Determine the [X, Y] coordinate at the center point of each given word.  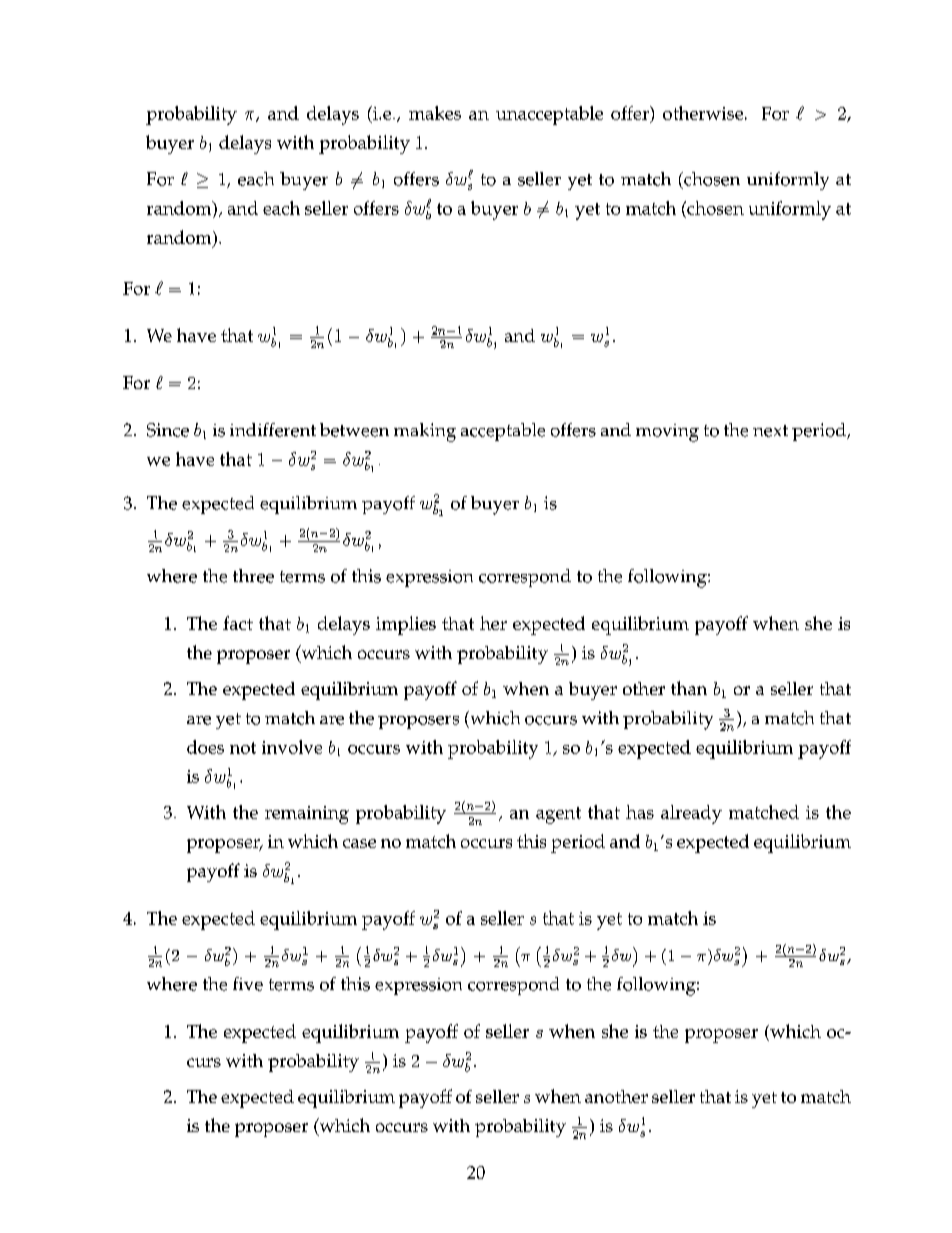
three [253, 576]
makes [435, 113]
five [248, 984]
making [425, 432]
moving [667, 433]
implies [406, 625]
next [770, 431]
